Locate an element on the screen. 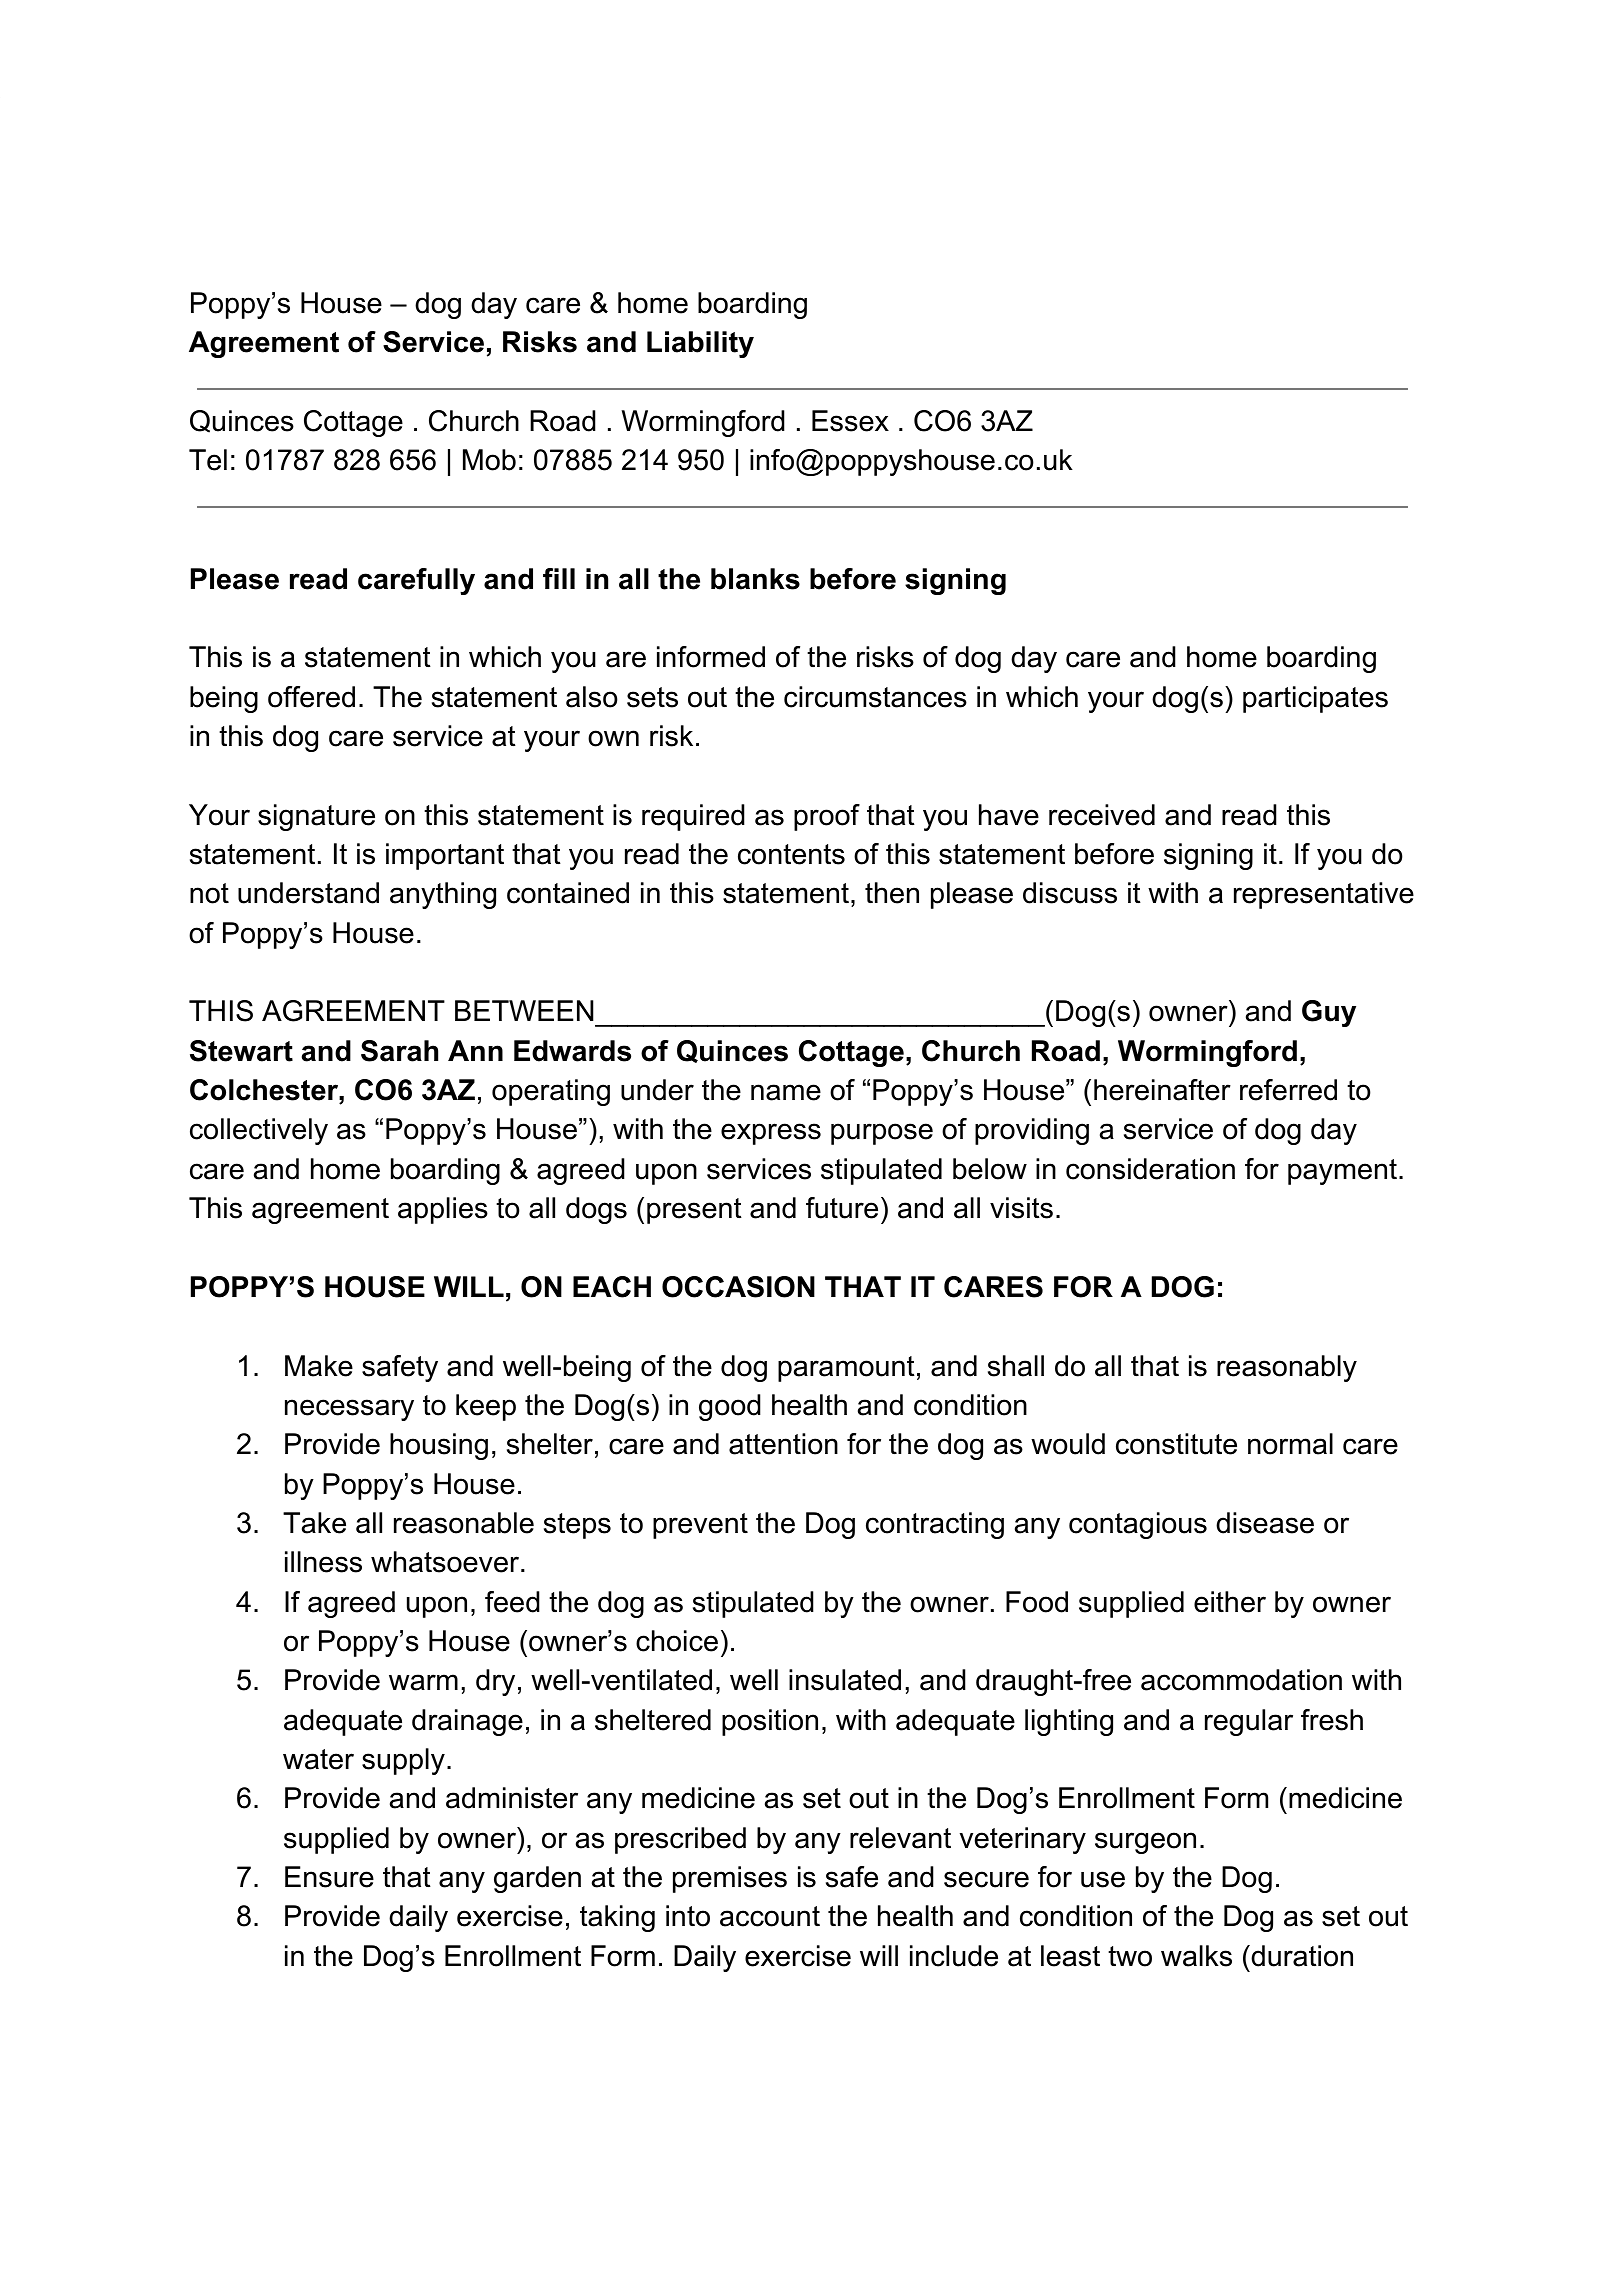 Image resolution: width=1605 pixels, height=2272 pixels. Essex is located at coordinates (850, 421).
